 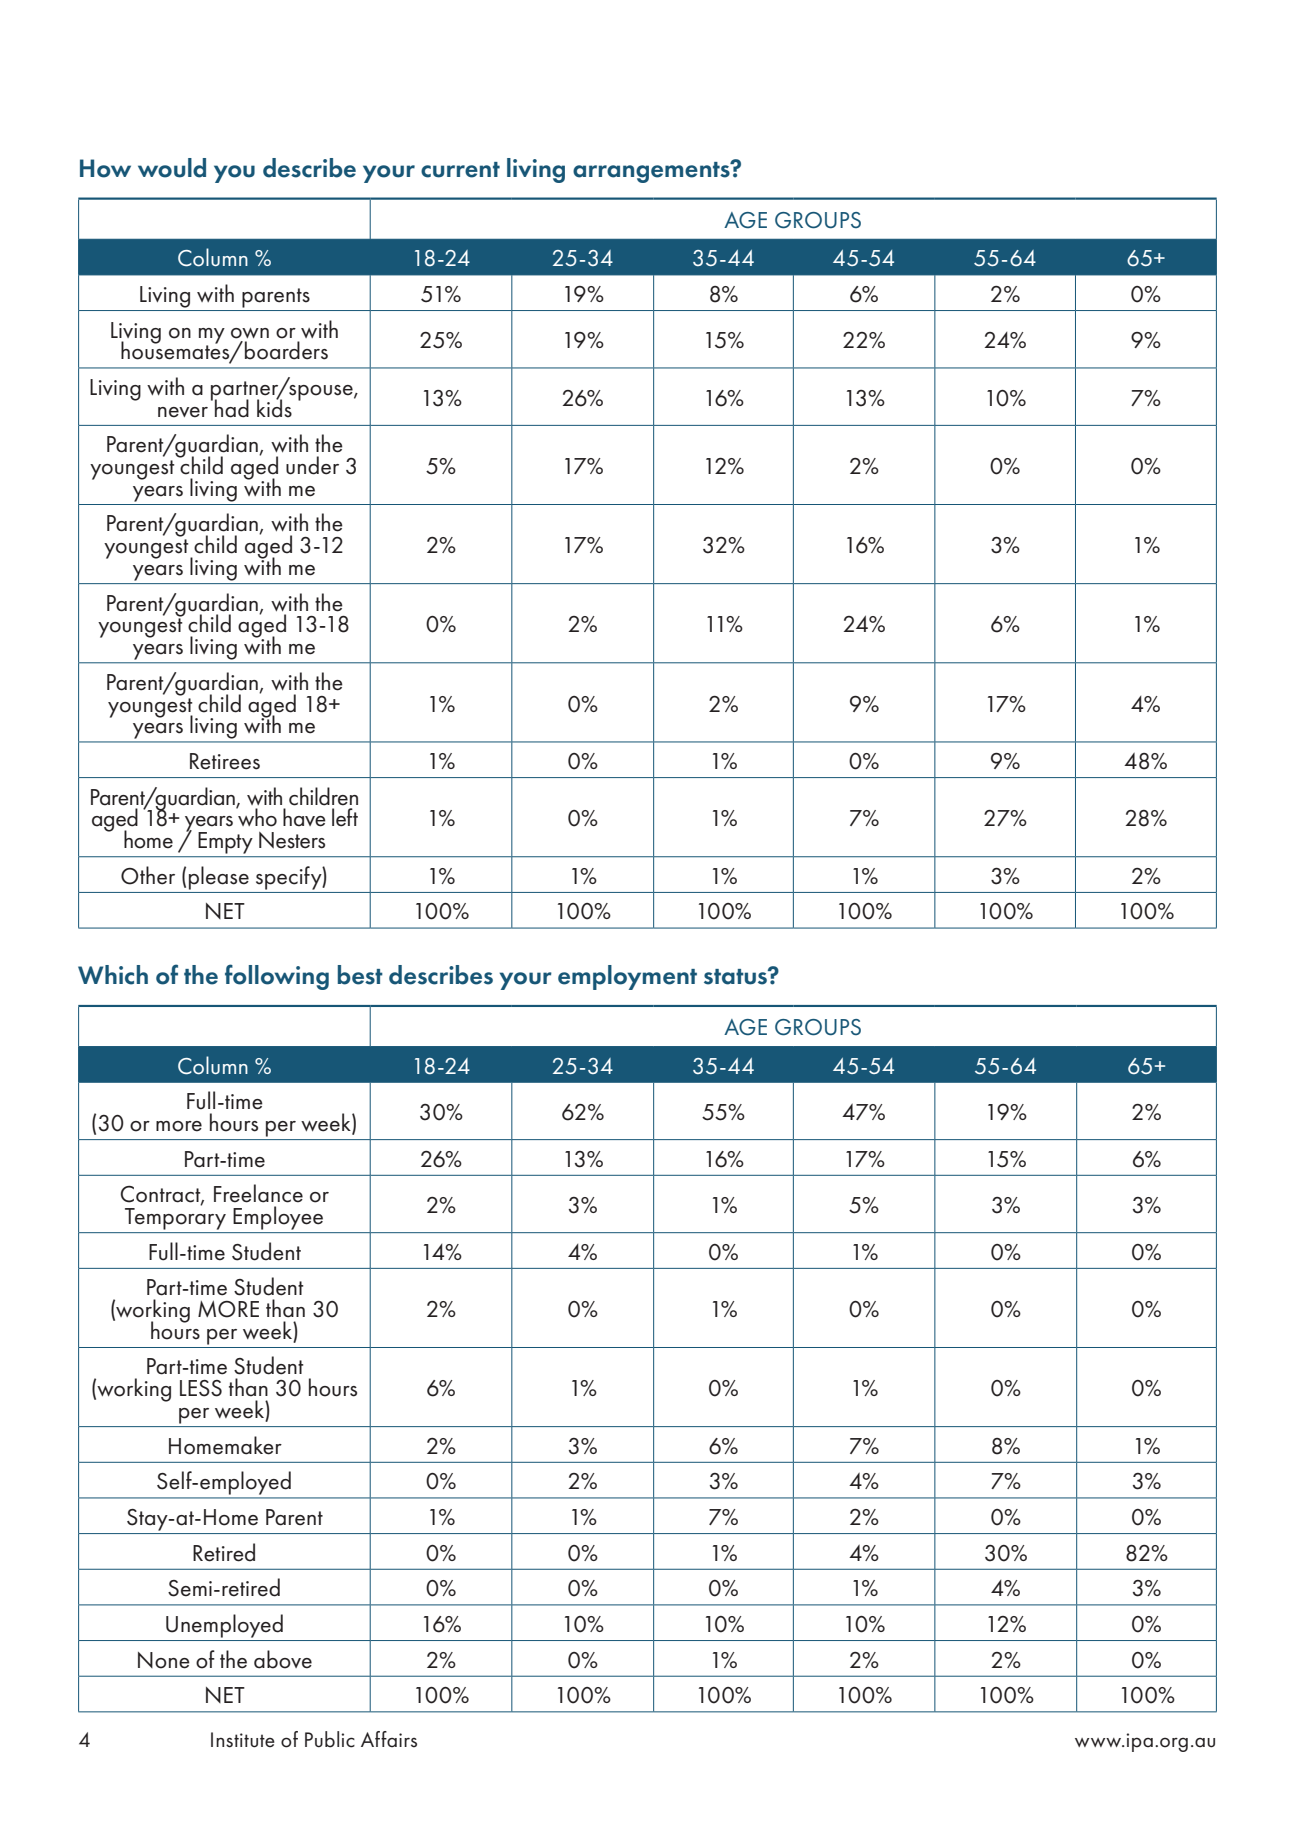 I want to click on never, so click(x=183, y=412).
